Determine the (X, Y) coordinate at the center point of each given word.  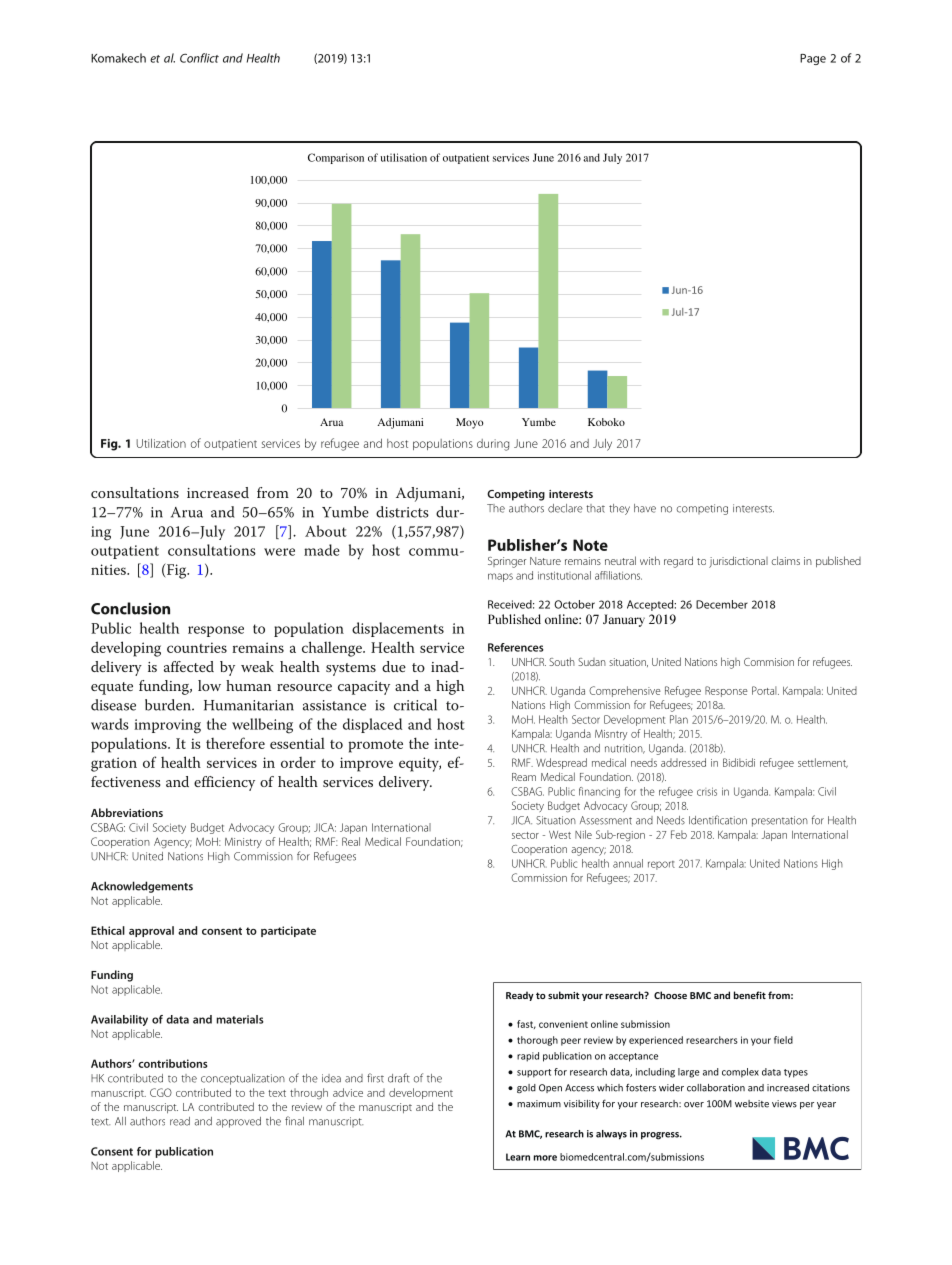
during (493, 445)
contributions (173, 1063)
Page (813, 59)
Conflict (199, 58)
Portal (765, 690)
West (560, 835)
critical (415, 705)
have (645, 508)
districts (402, 512)
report (661, 865)
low (209, 685)
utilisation (404, 157)
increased (218, 492)
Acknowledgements (142, 887)
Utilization (161, 443)
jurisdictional (738, 562)
